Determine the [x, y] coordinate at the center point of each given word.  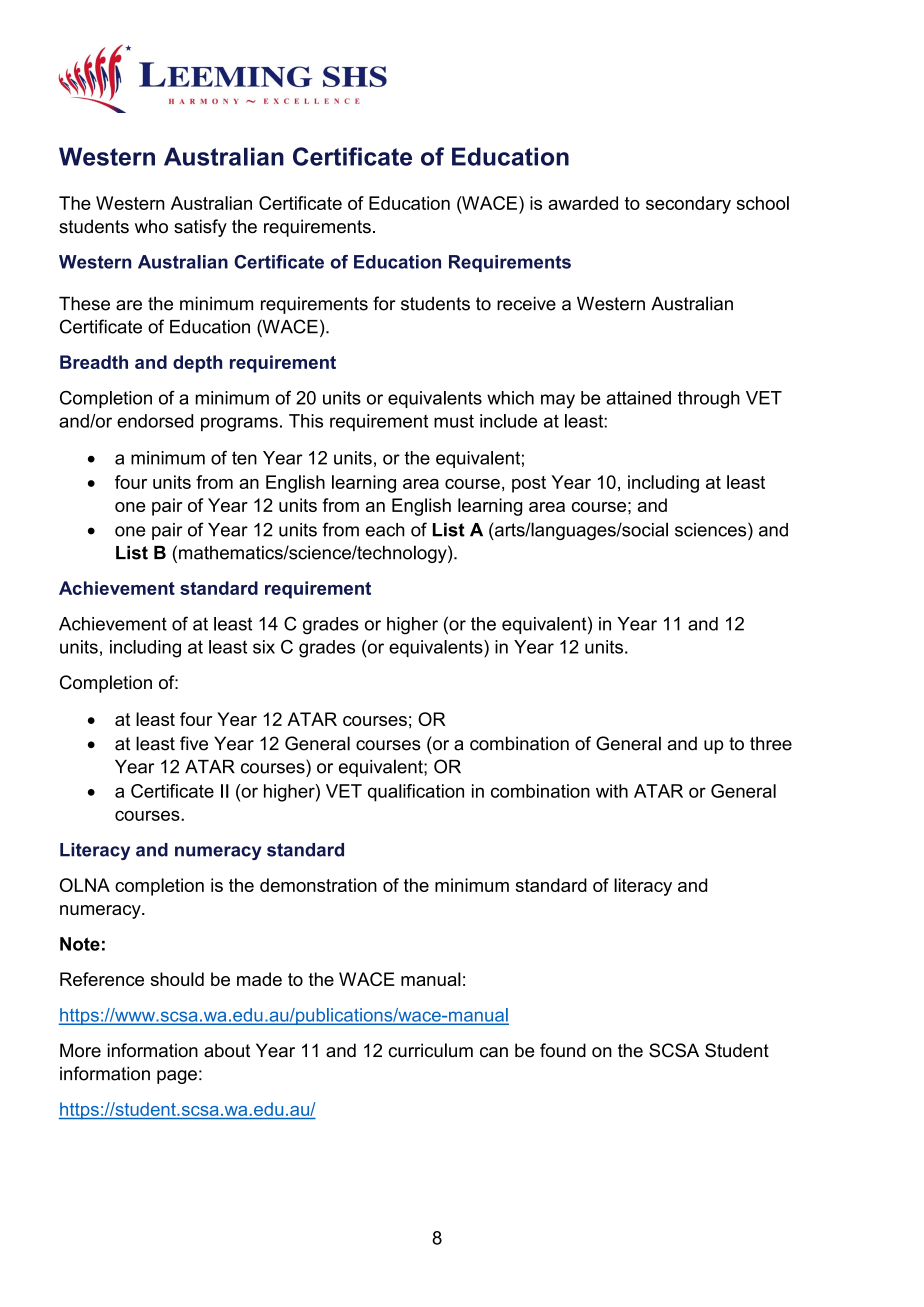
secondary [688, 205]
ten [244, 458]
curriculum [430, 1050]
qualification [416, 793]
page [177, 1077]
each [385, 530]
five [194, 743]
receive [526, 303]
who [151, 226]
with [612, 791]
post [529, 484]
